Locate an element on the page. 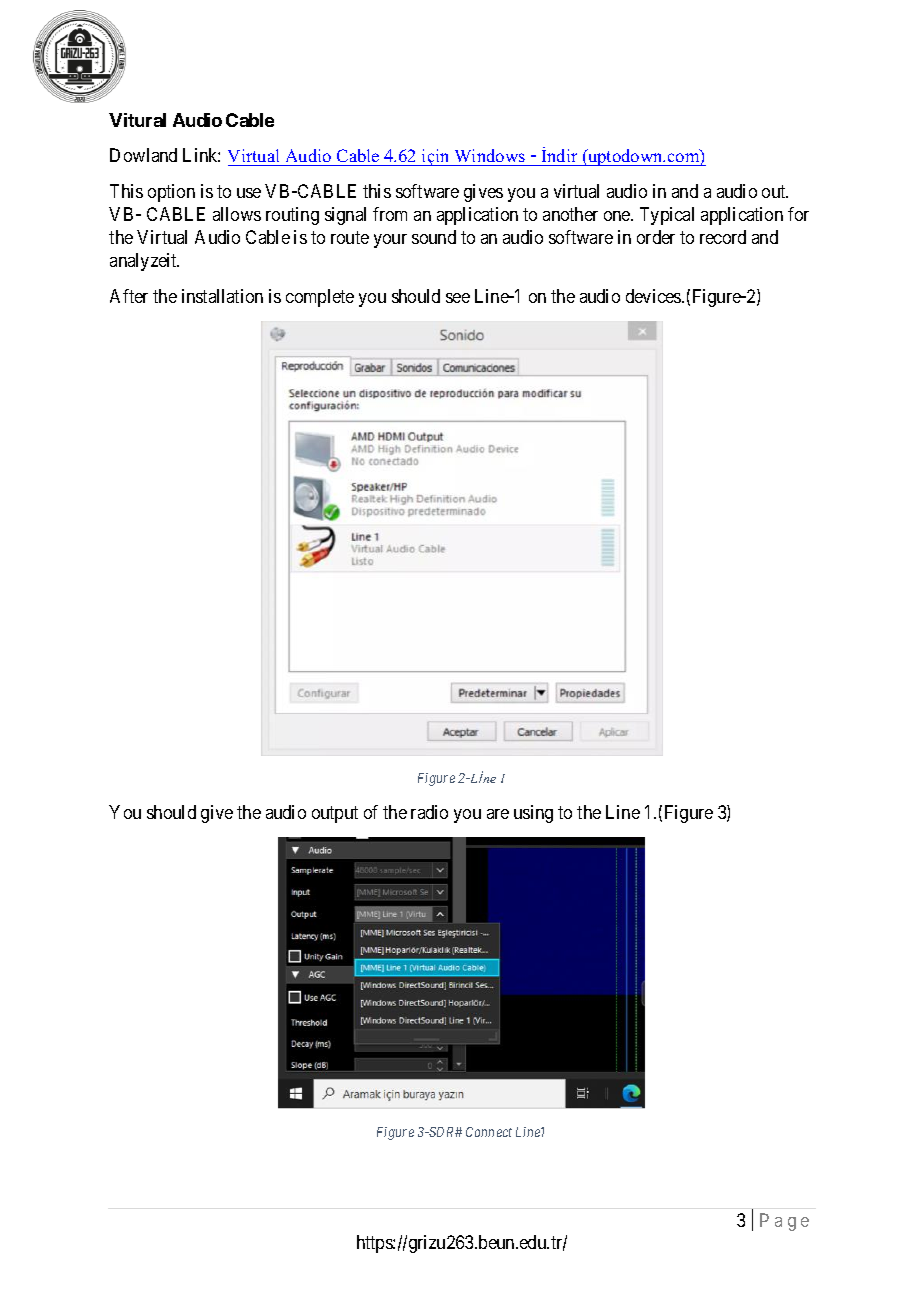 This page has width=924, height=1308. option is located at coordinates (171, 193).
